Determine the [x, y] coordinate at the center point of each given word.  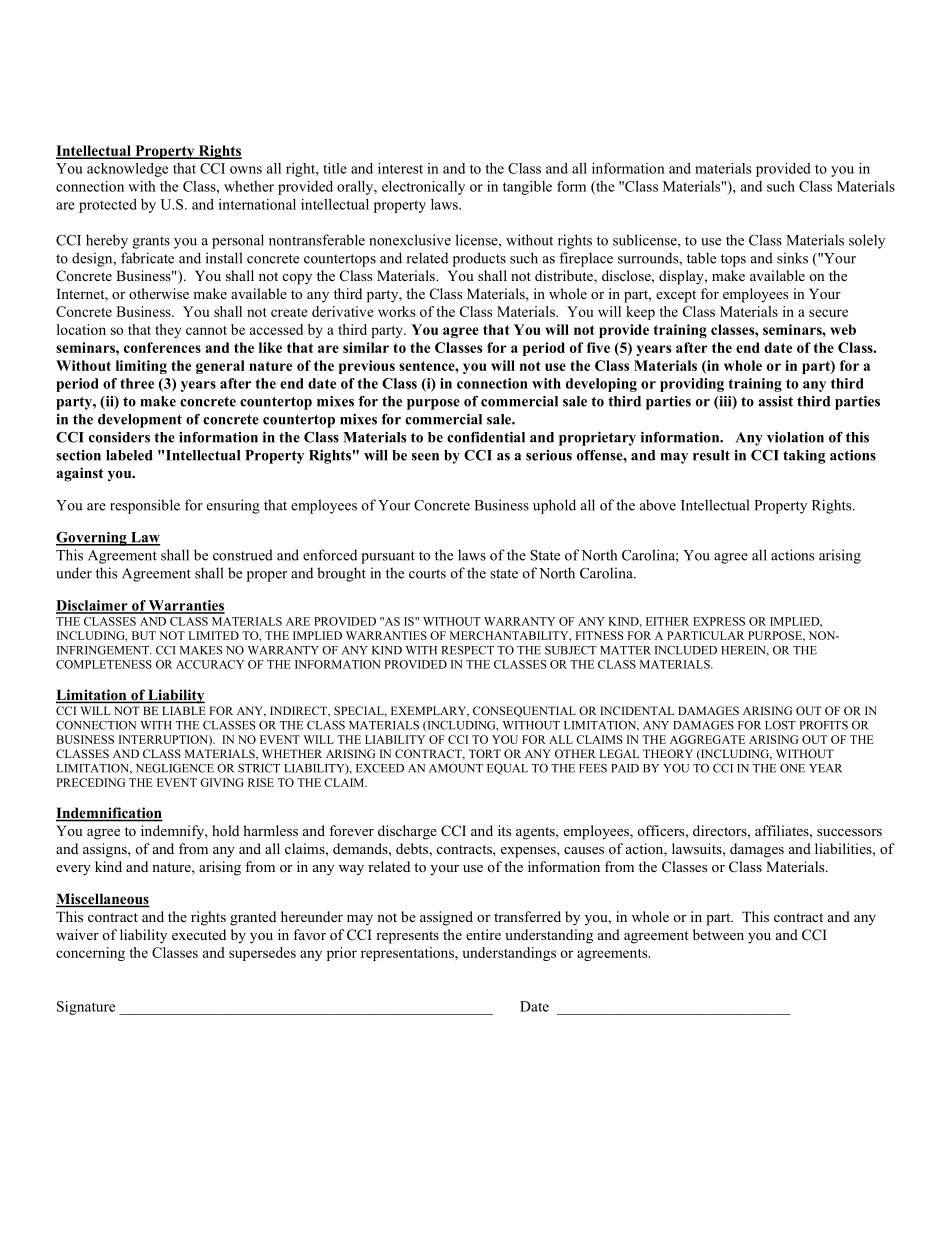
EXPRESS [719, 621]
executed [199, 934]
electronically [423, 188]
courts [427, 574]
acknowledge [127, 170]
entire [483, 934]
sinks [792, 258]
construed [243, 555]
